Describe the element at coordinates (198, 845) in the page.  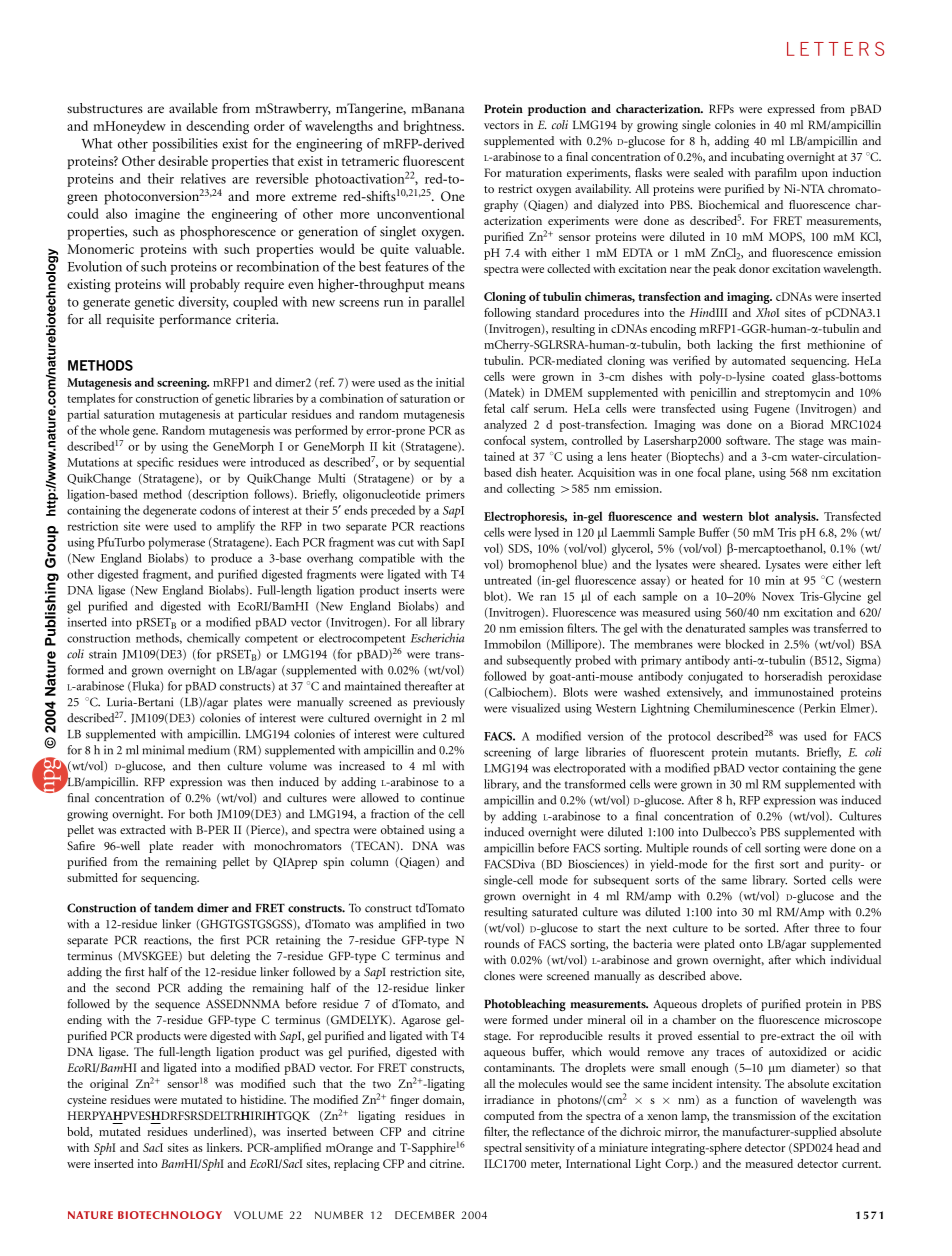
I see `reader` at that location.
